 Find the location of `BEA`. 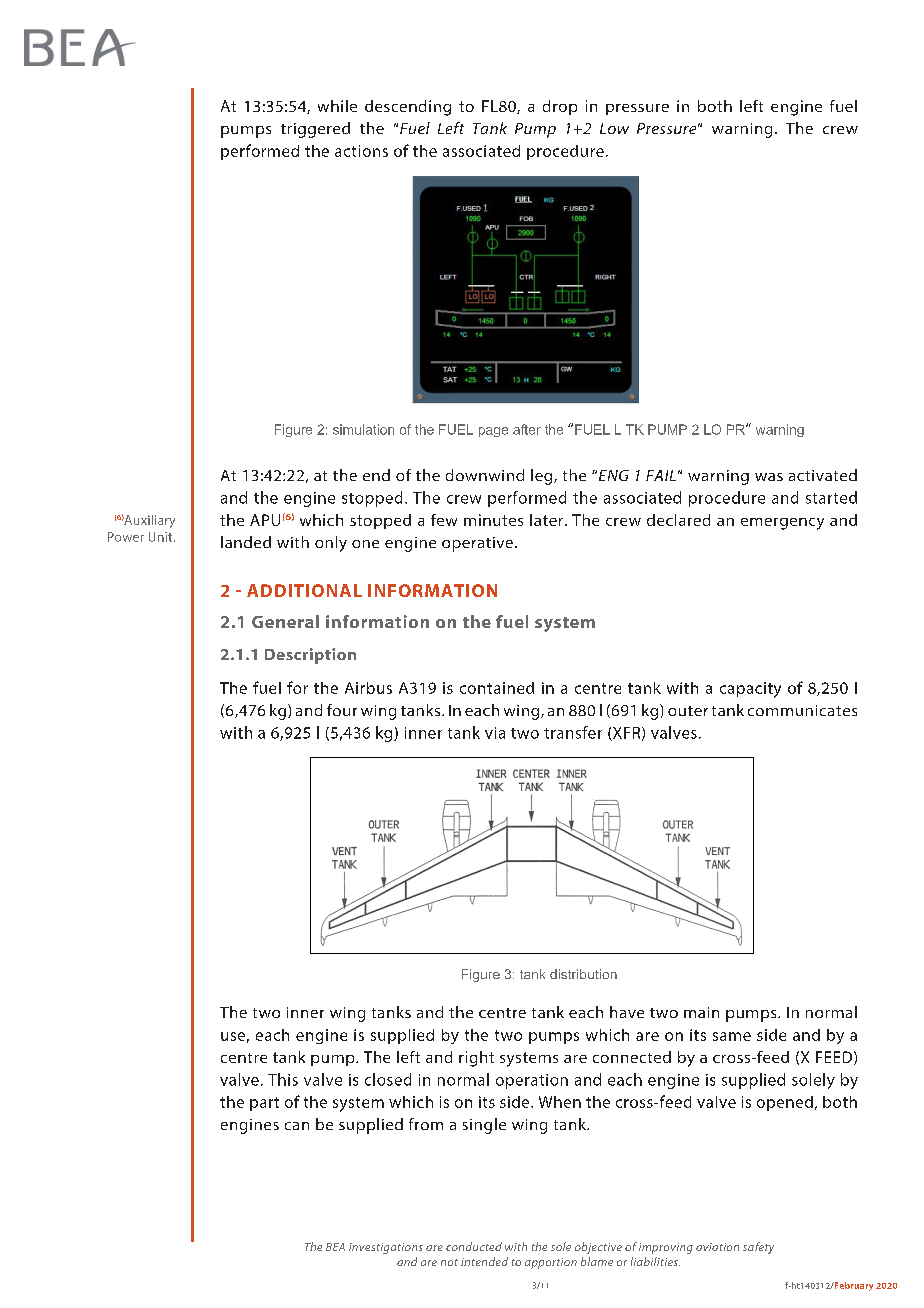

BEA is located at coordinates (335, 1247).
